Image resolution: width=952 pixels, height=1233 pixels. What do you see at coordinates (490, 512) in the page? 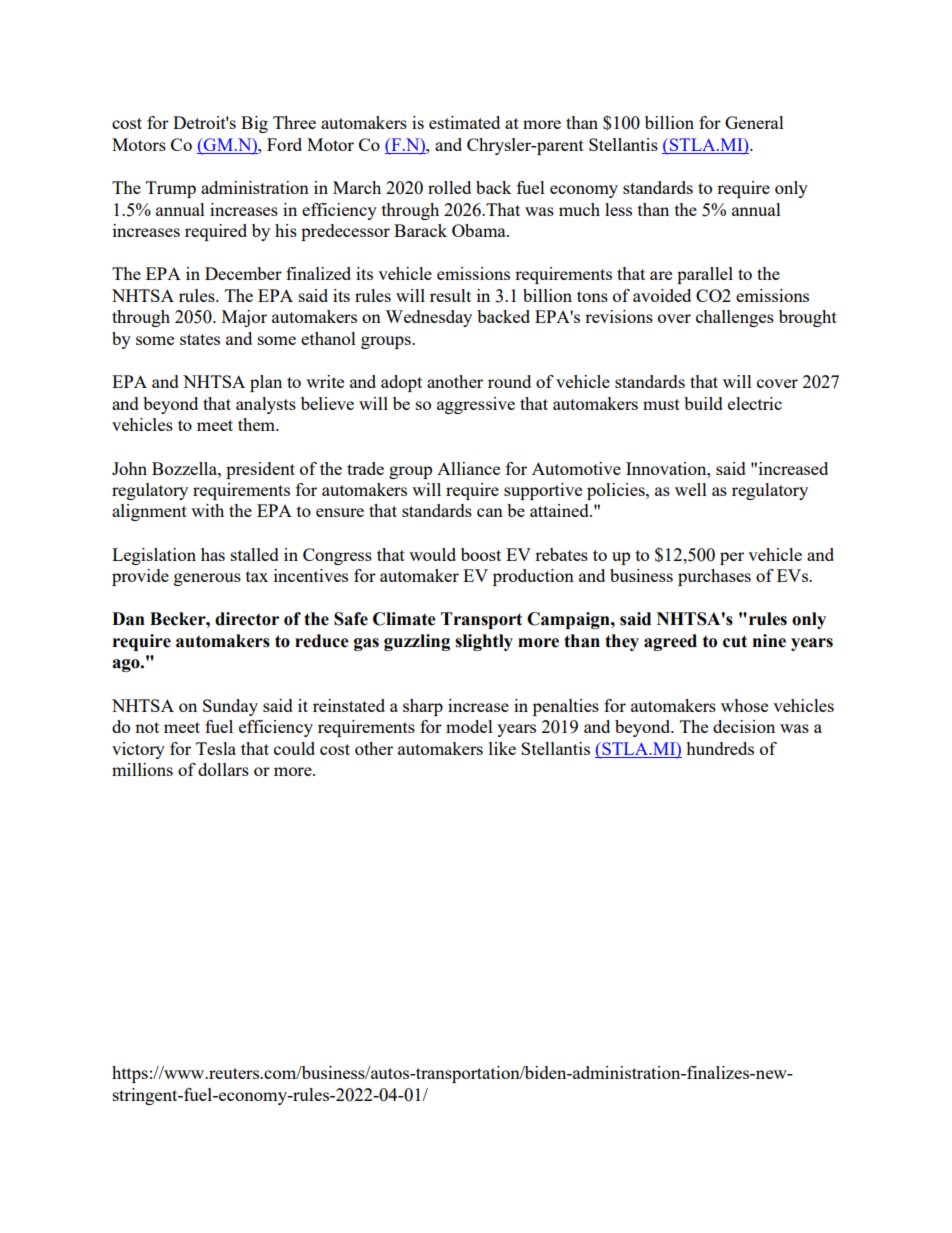
I see `can` at bounding box center [490, 512].
